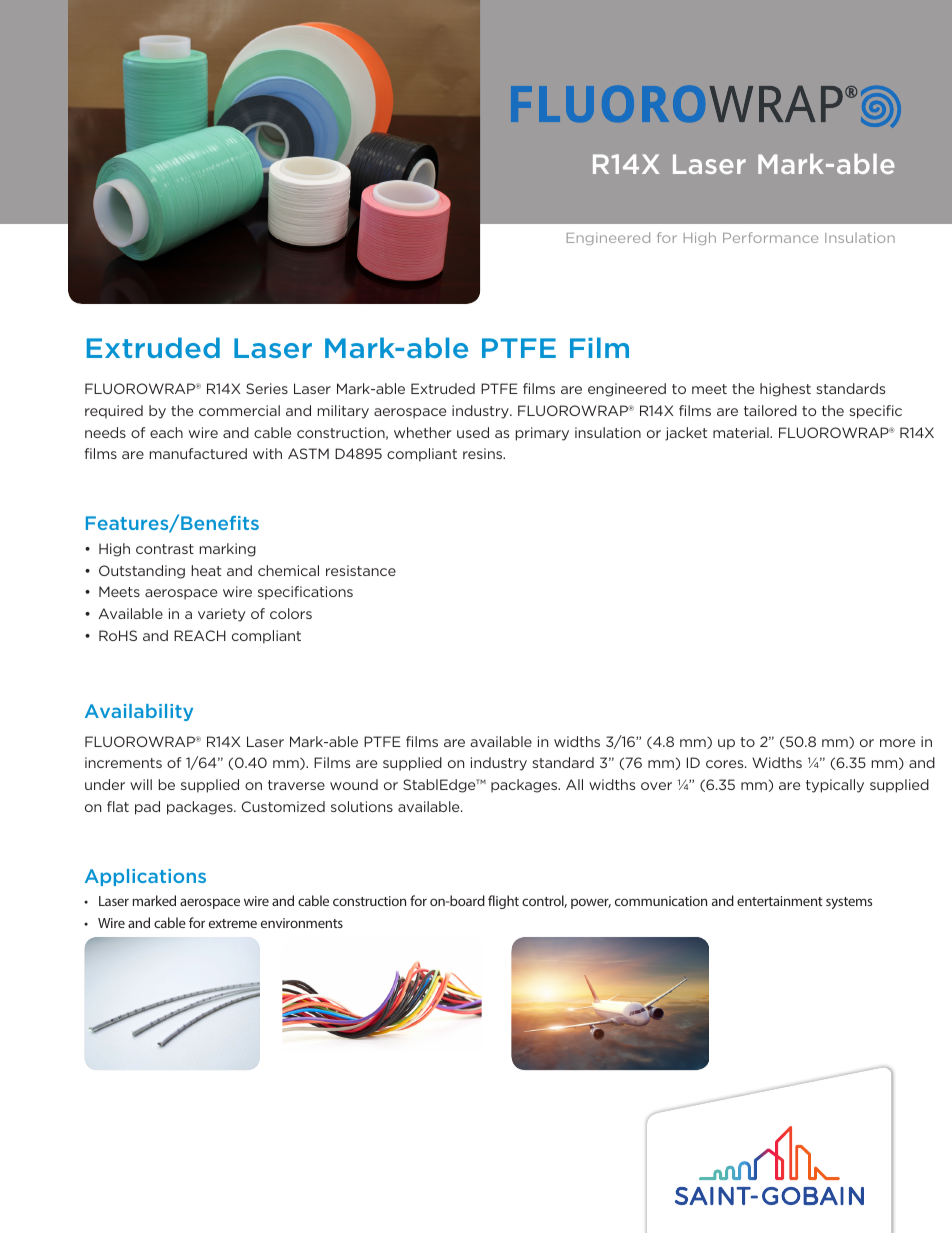  Describe the element at coordinates (503, 902) in the image. I see `flight` at that location.
